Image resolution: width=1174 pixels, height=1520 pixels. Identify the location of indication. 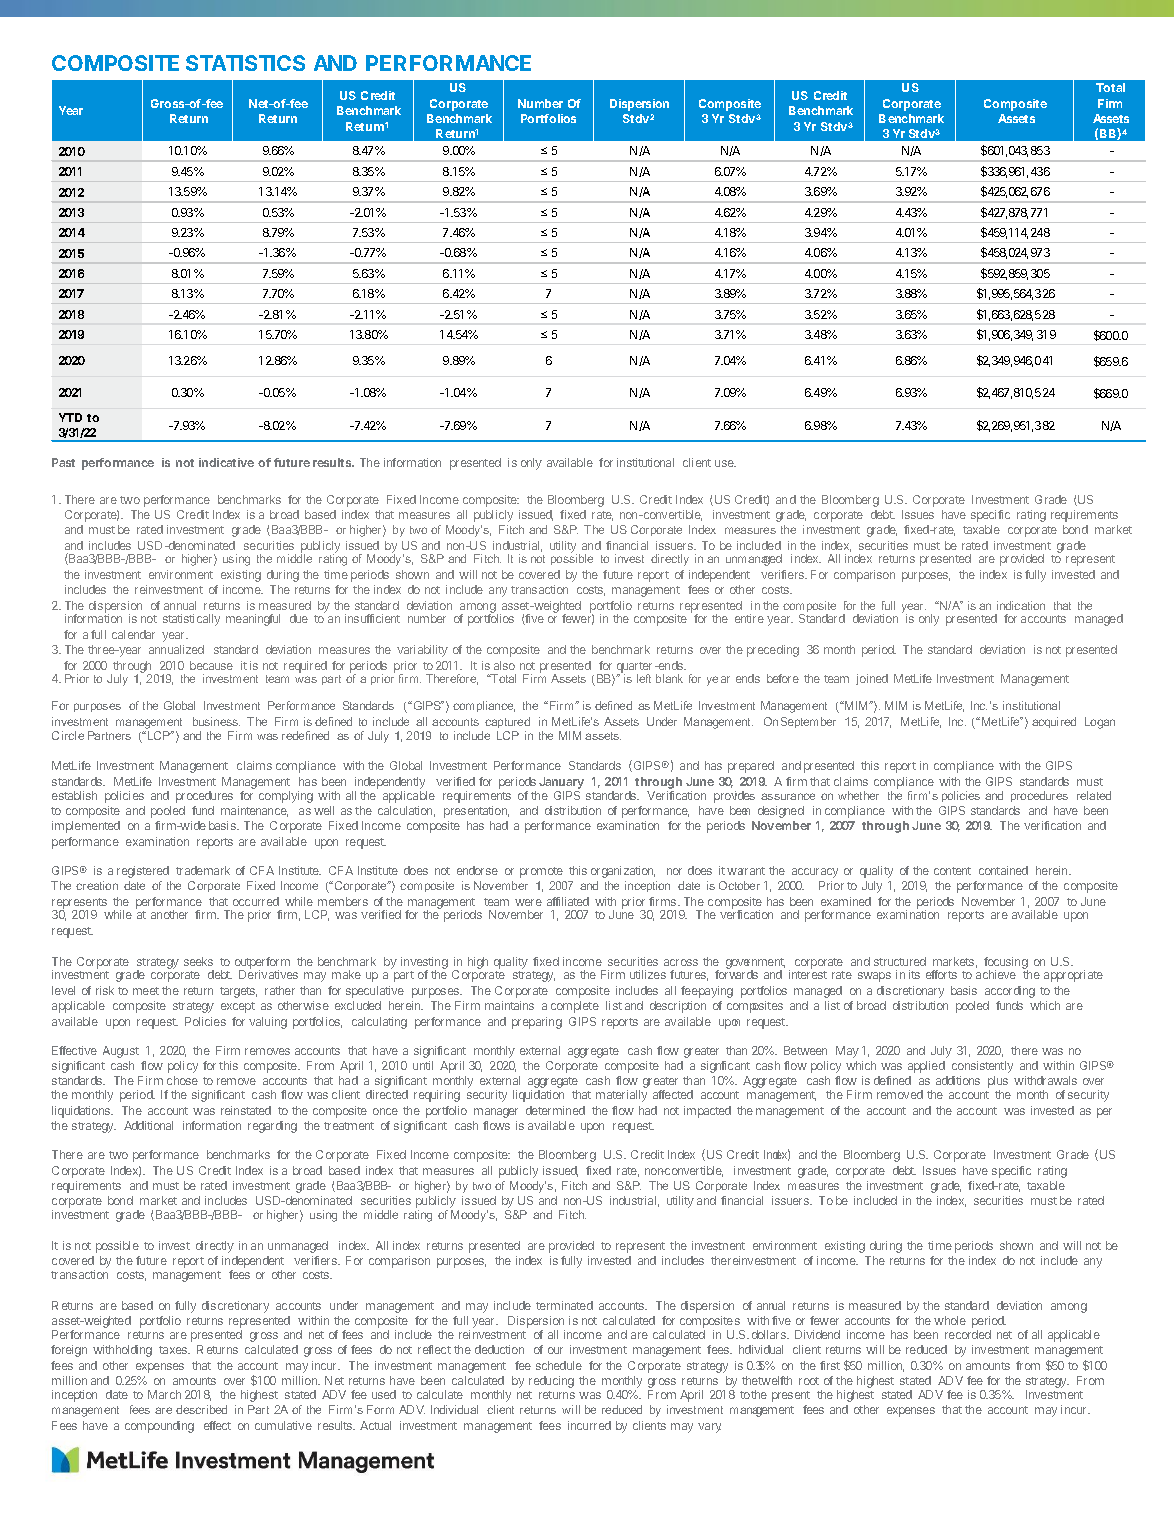
(1021, 605).
